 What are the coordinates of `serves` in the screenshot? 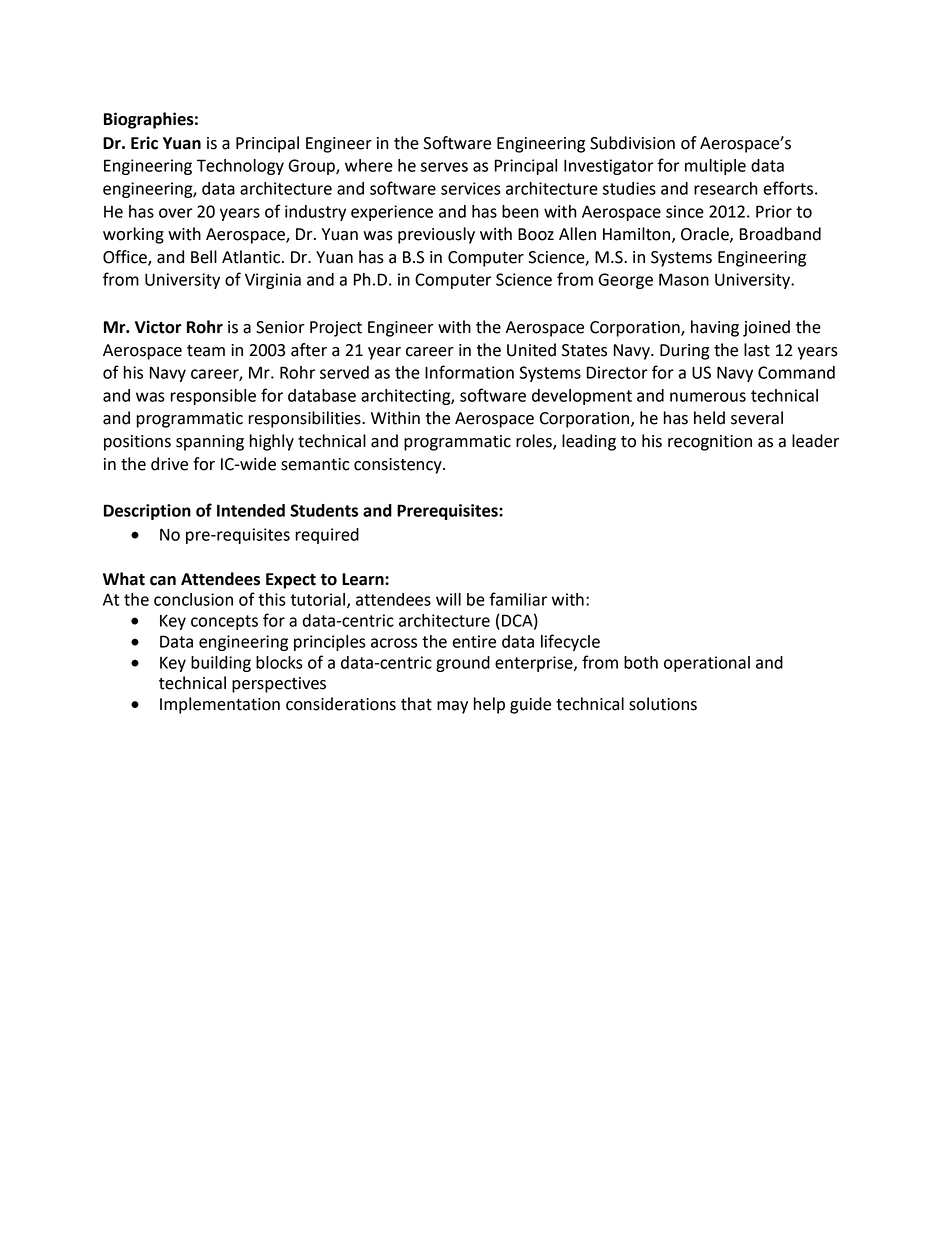 It's located at (444, 167).
